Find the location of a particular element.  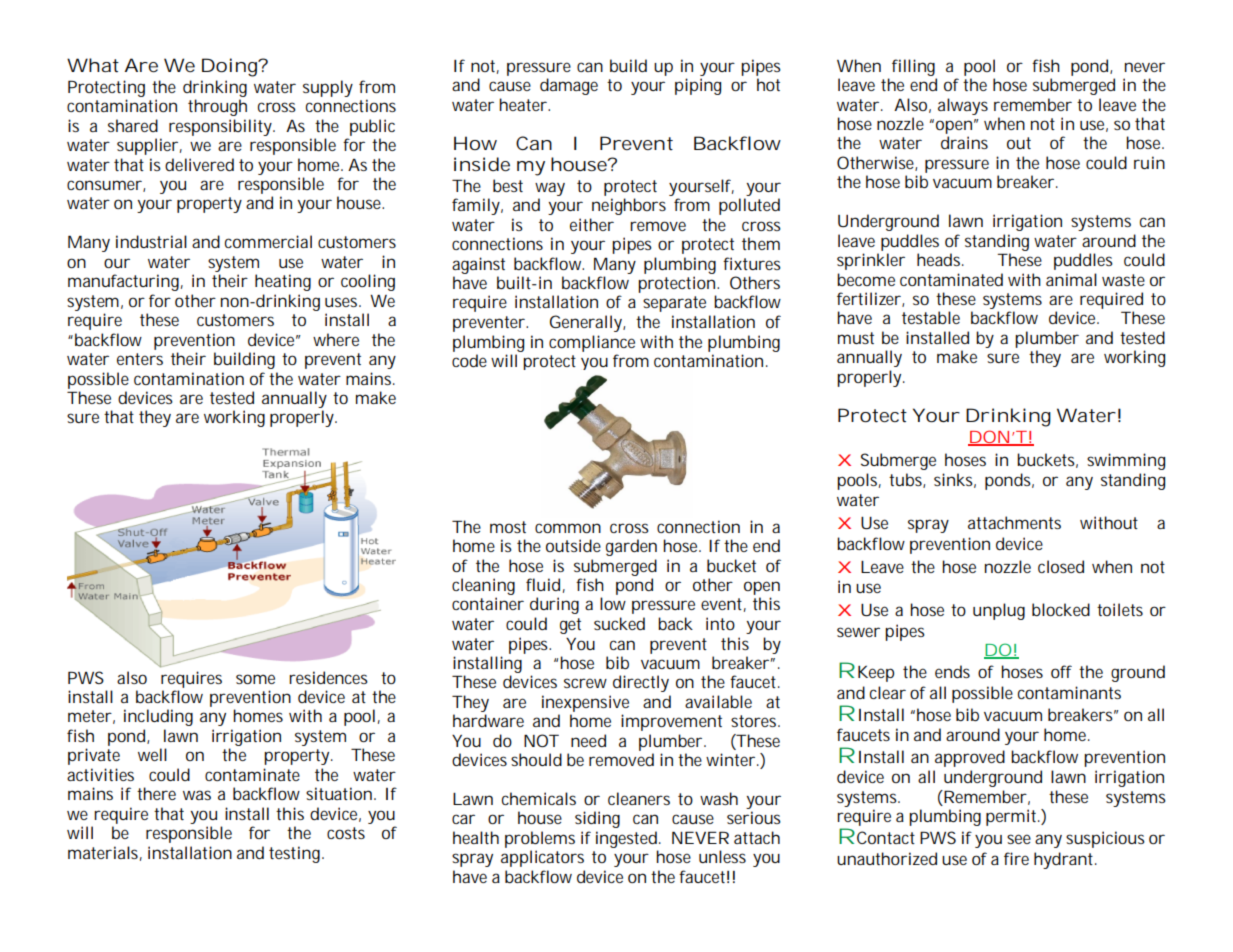

enters is located at coordinates (140, 359).
